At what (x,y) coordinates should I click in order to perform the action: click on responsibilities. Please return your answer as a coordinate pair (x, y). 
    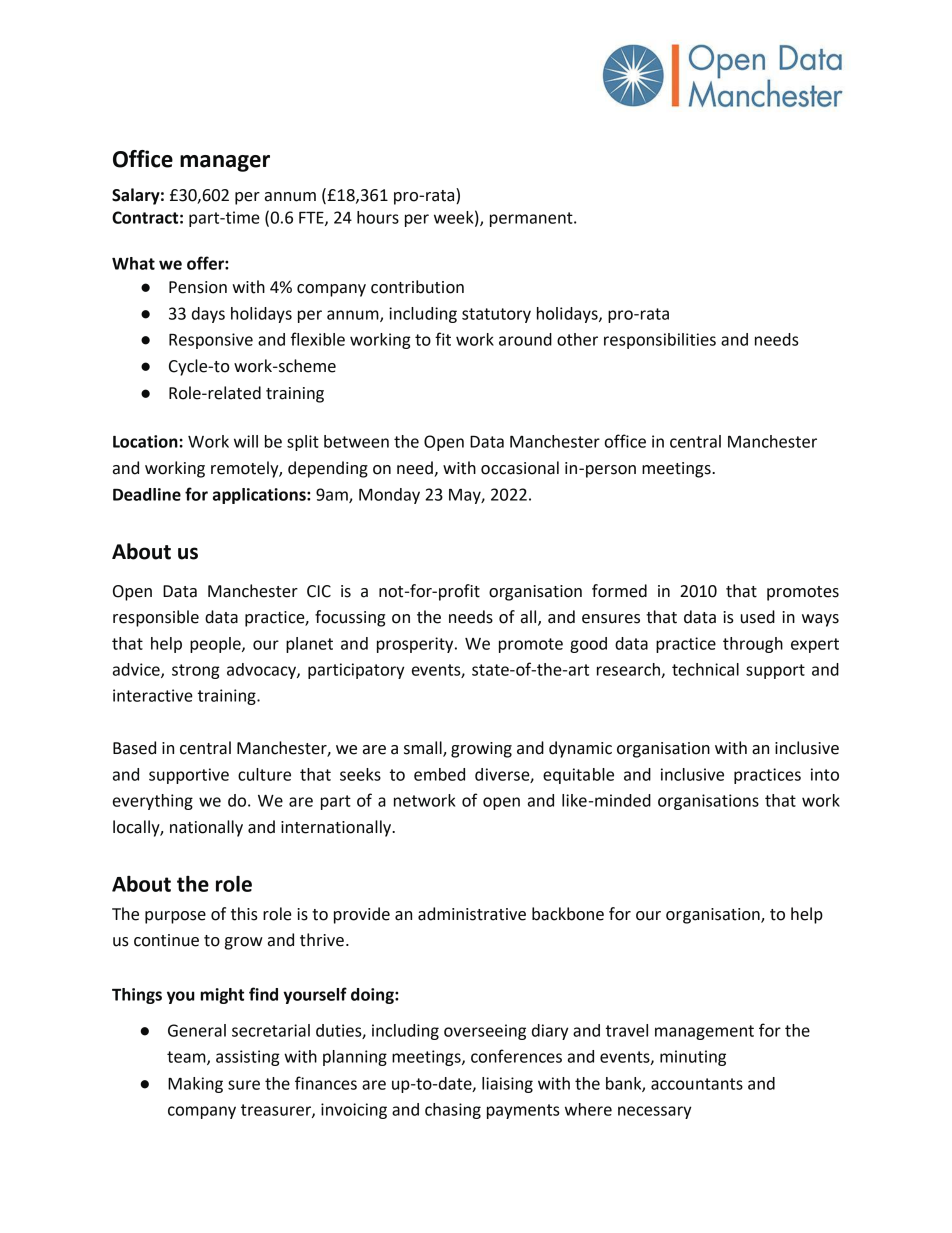
    Looking at the image, I should click on (660, 341).
